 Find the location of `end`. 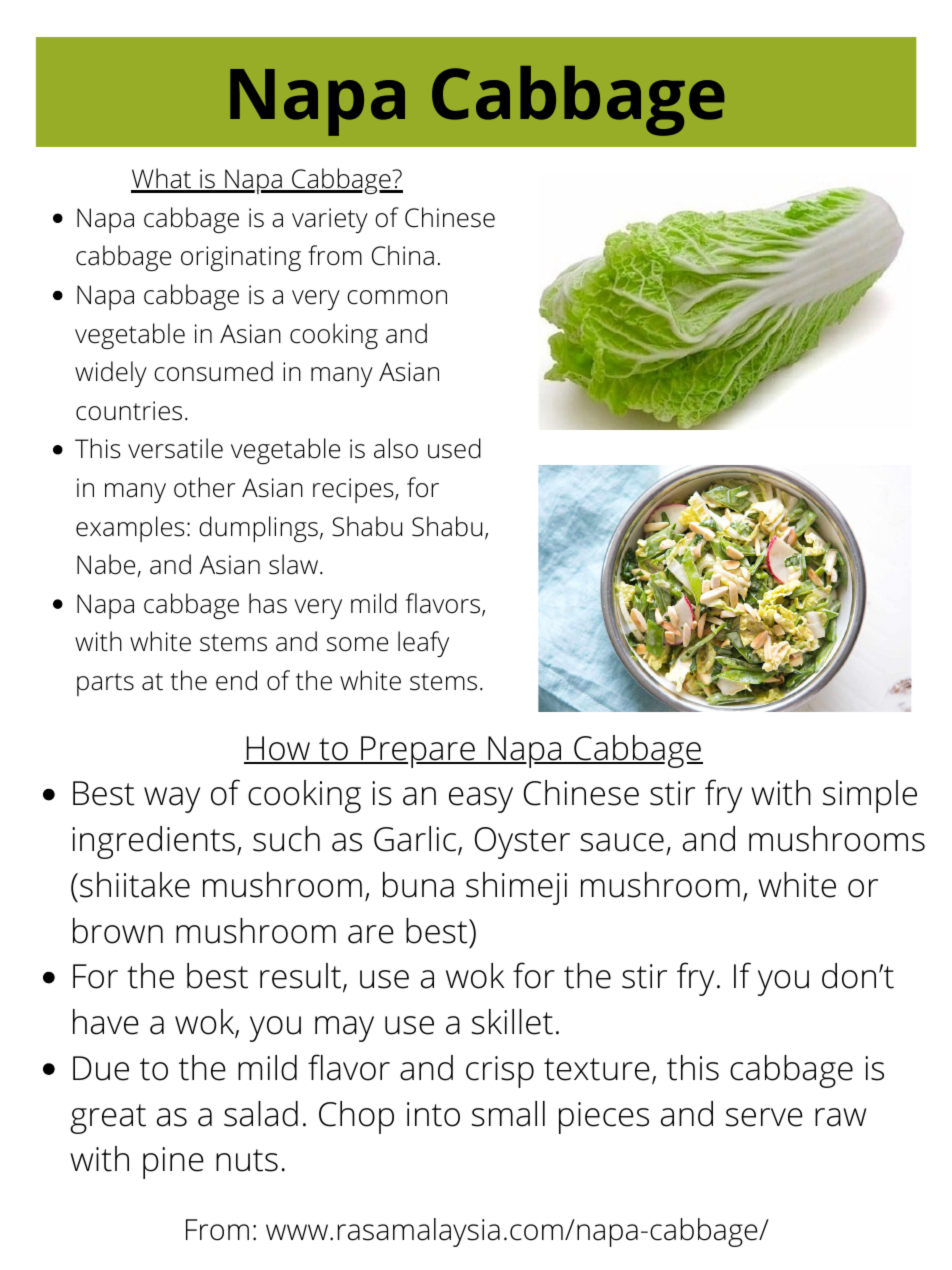

end is located at coordinates (236, 680).
